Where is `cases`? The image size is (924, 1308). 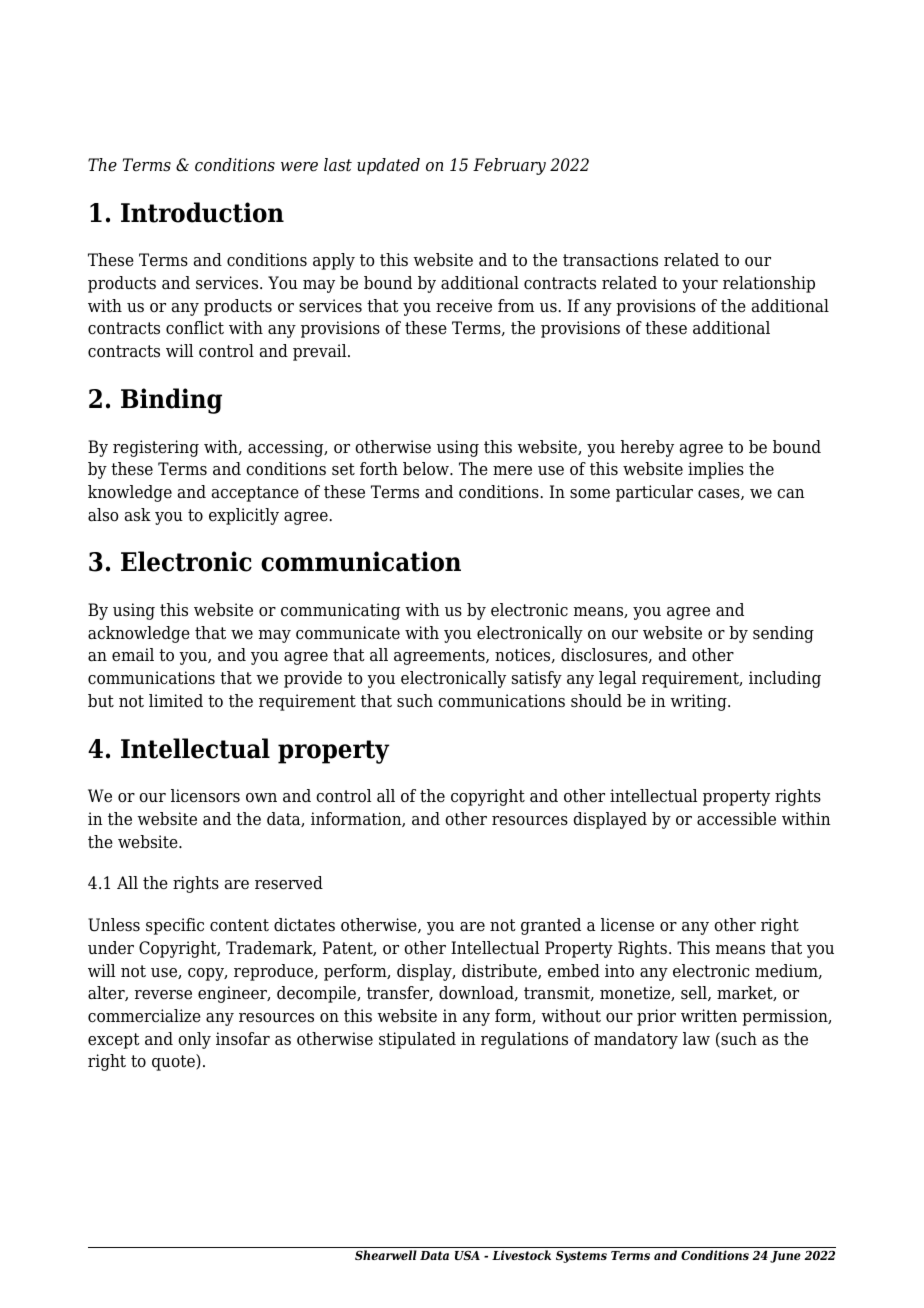
cases is located at coordinates (720, 494).
